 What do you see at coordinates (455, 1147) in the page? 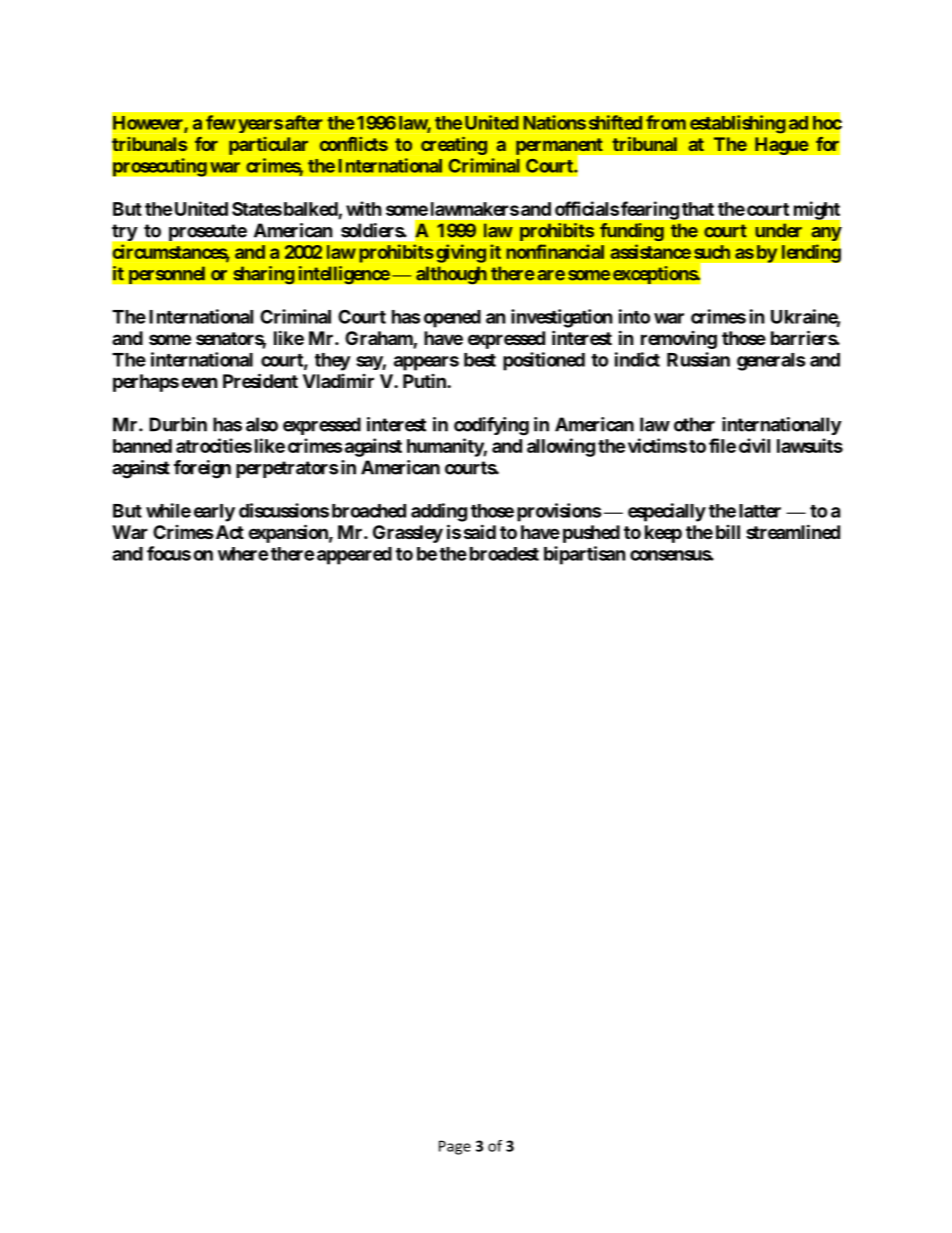
I see `Page` at bounding box center [455, 1147].
